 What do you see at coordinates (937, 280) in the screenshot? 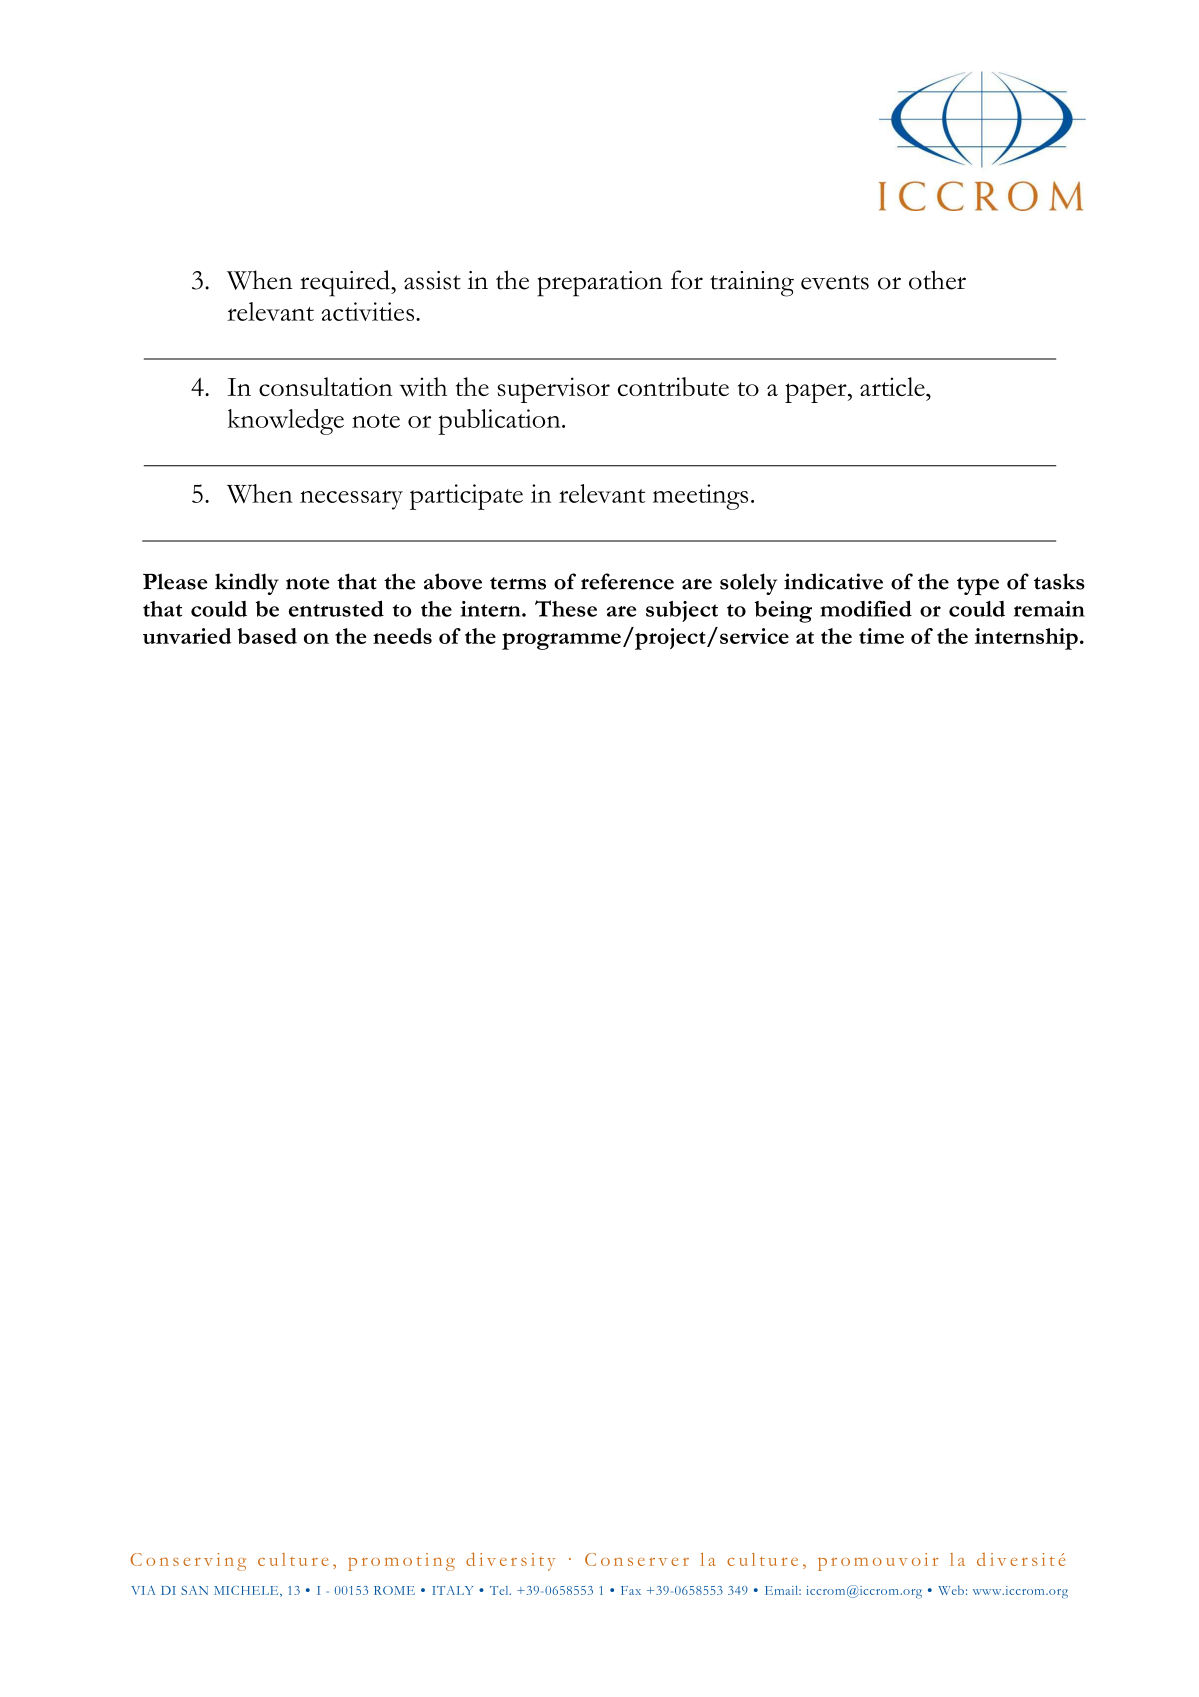
I see `other` at bounding box center [937, 280].
